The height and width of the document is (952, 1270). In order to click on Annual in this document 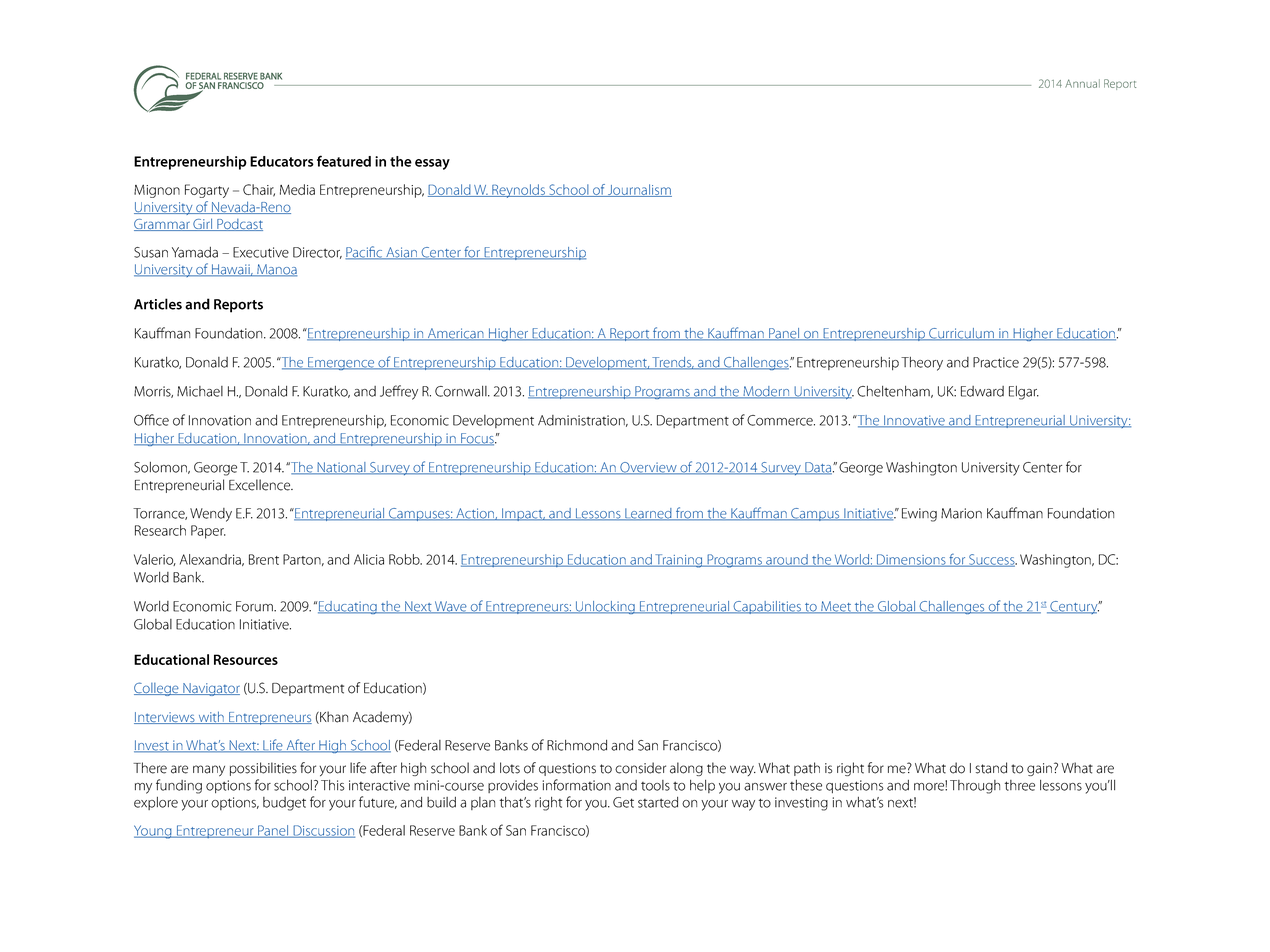, I will do `click(1082, 83)`.
